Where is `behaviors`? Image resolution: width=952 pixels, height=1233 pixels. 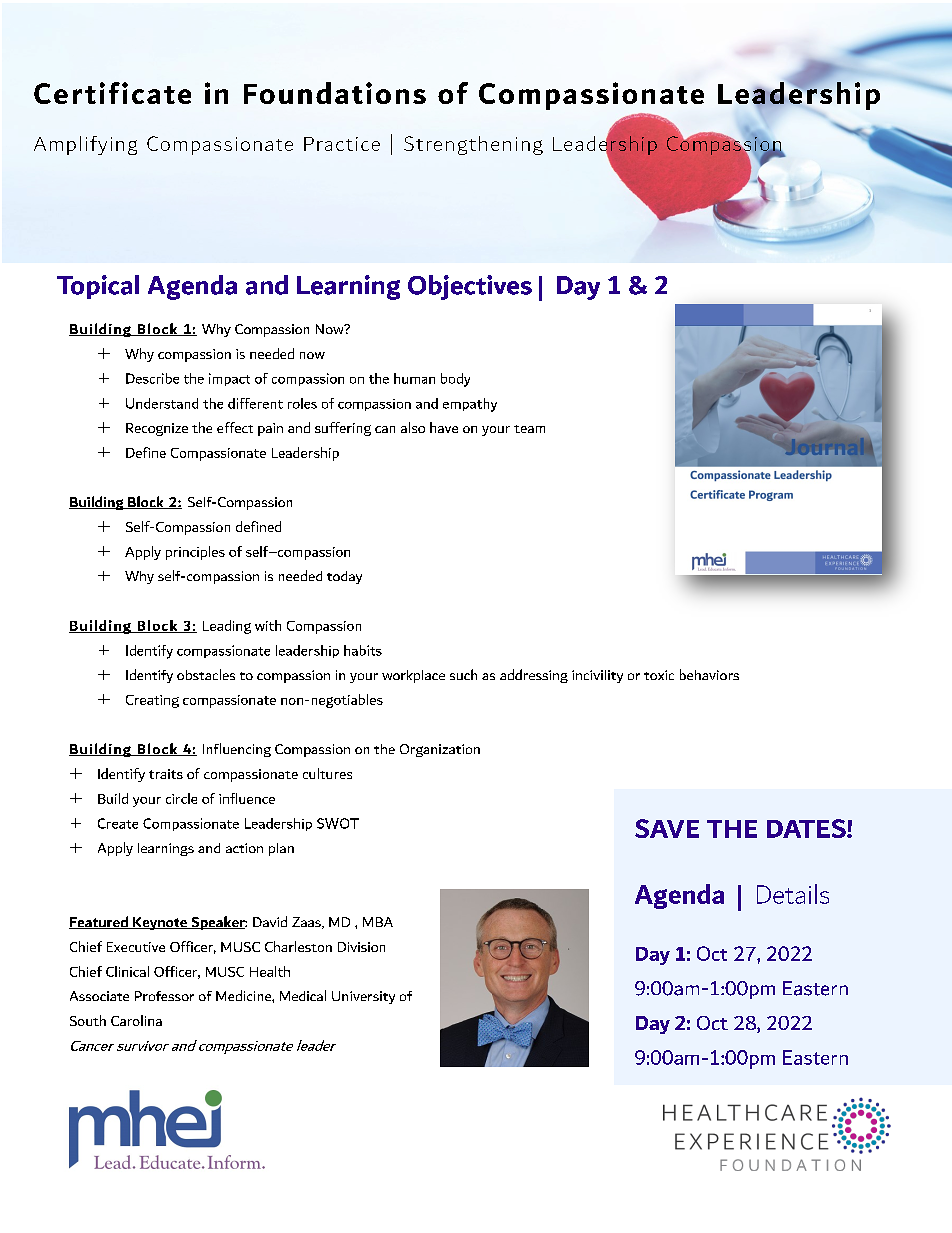
behaviors is located at coordinates (709, 674).
